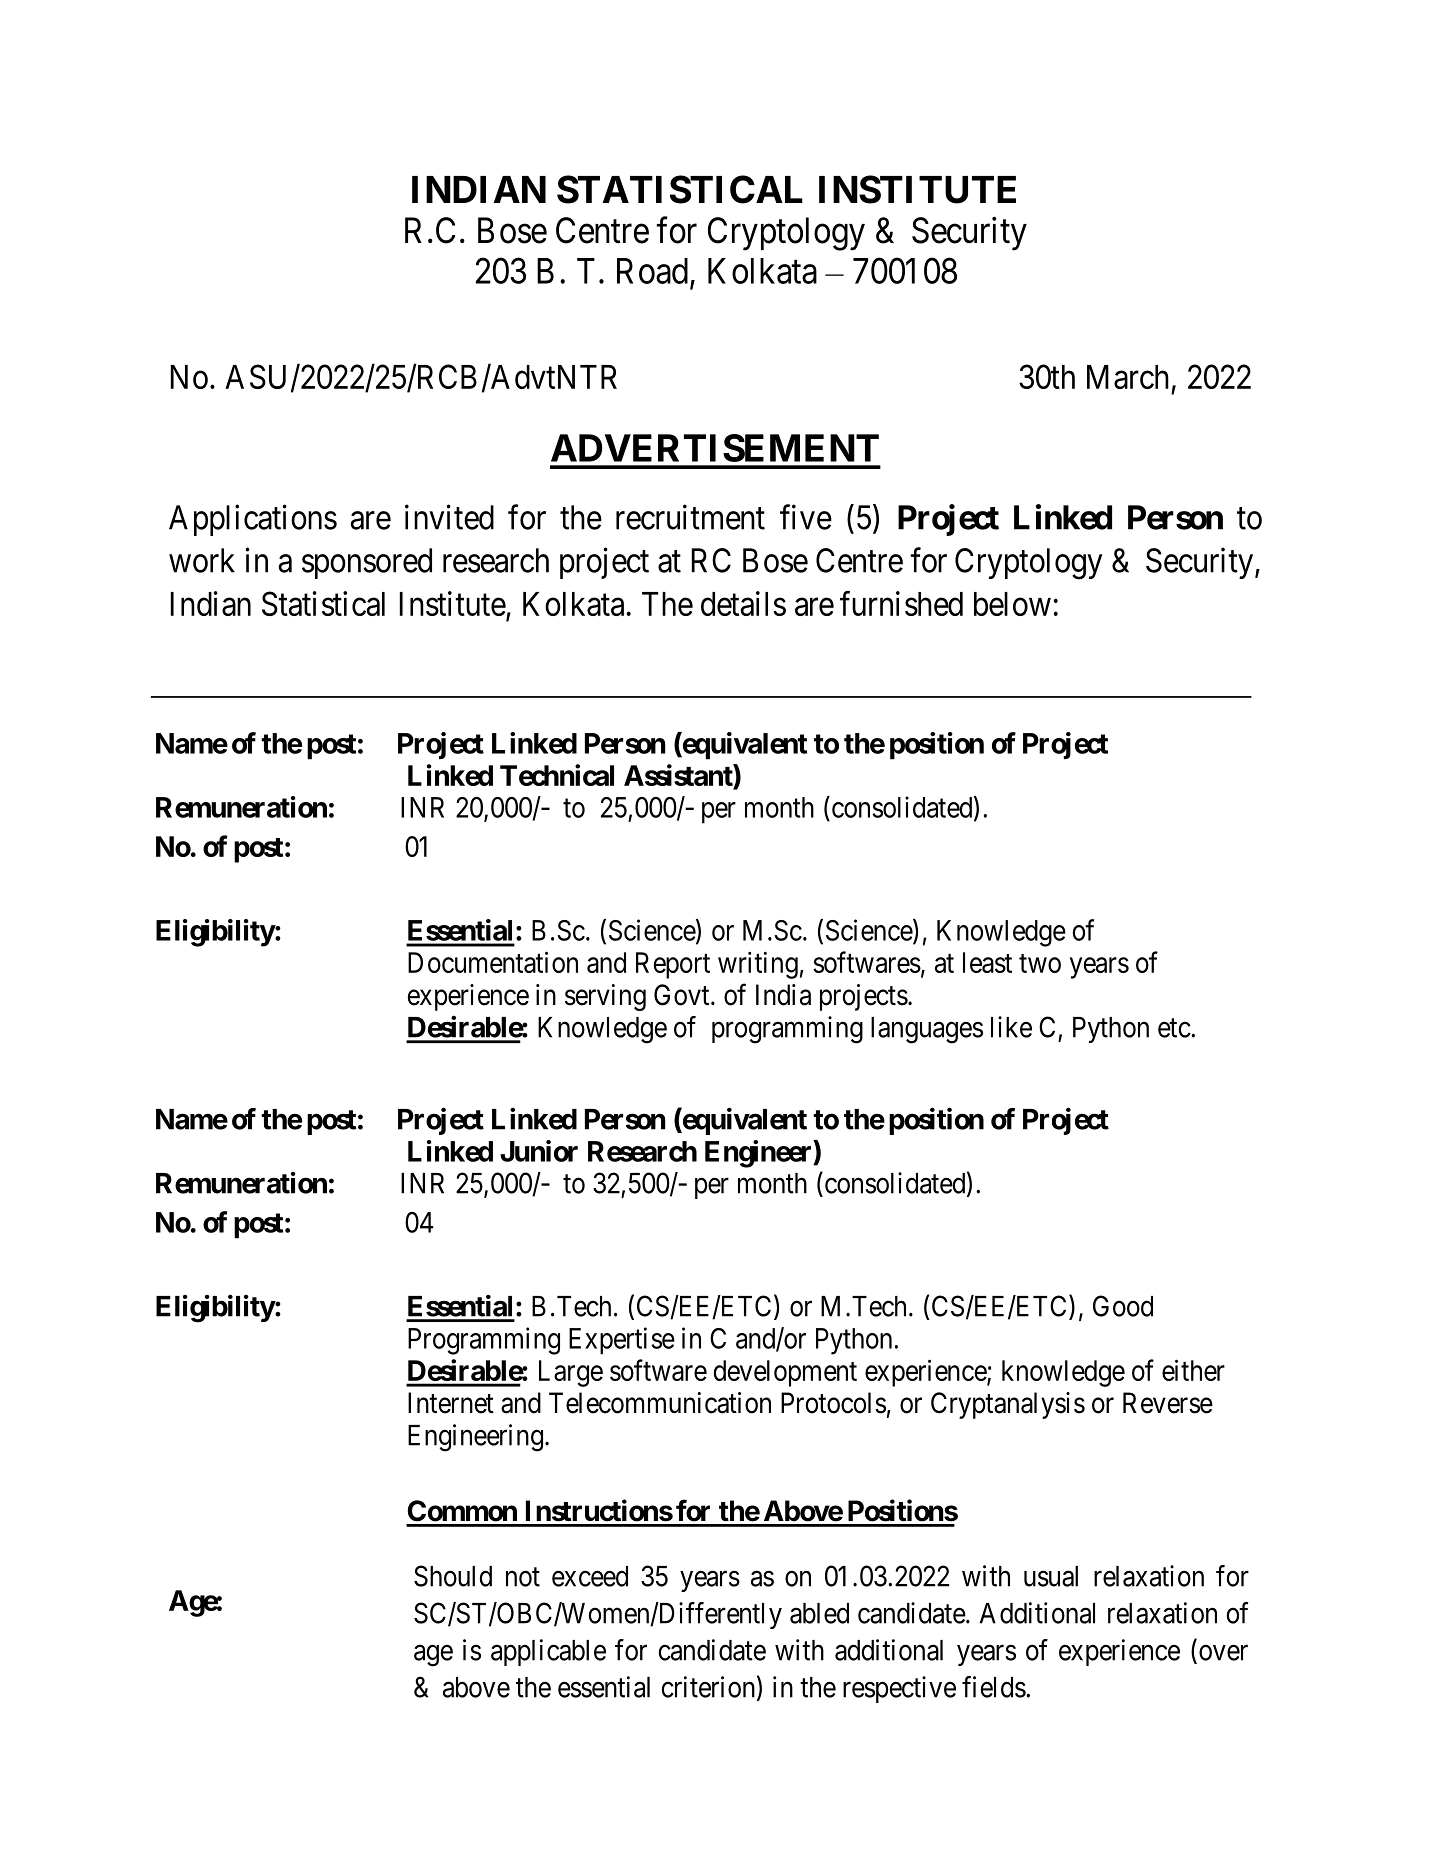 Image resolution: width=1430 pixels, height=1850 pixels. Describe the element at coordinates (683, 995) in the screenshot. I see `Govt` at that location.
